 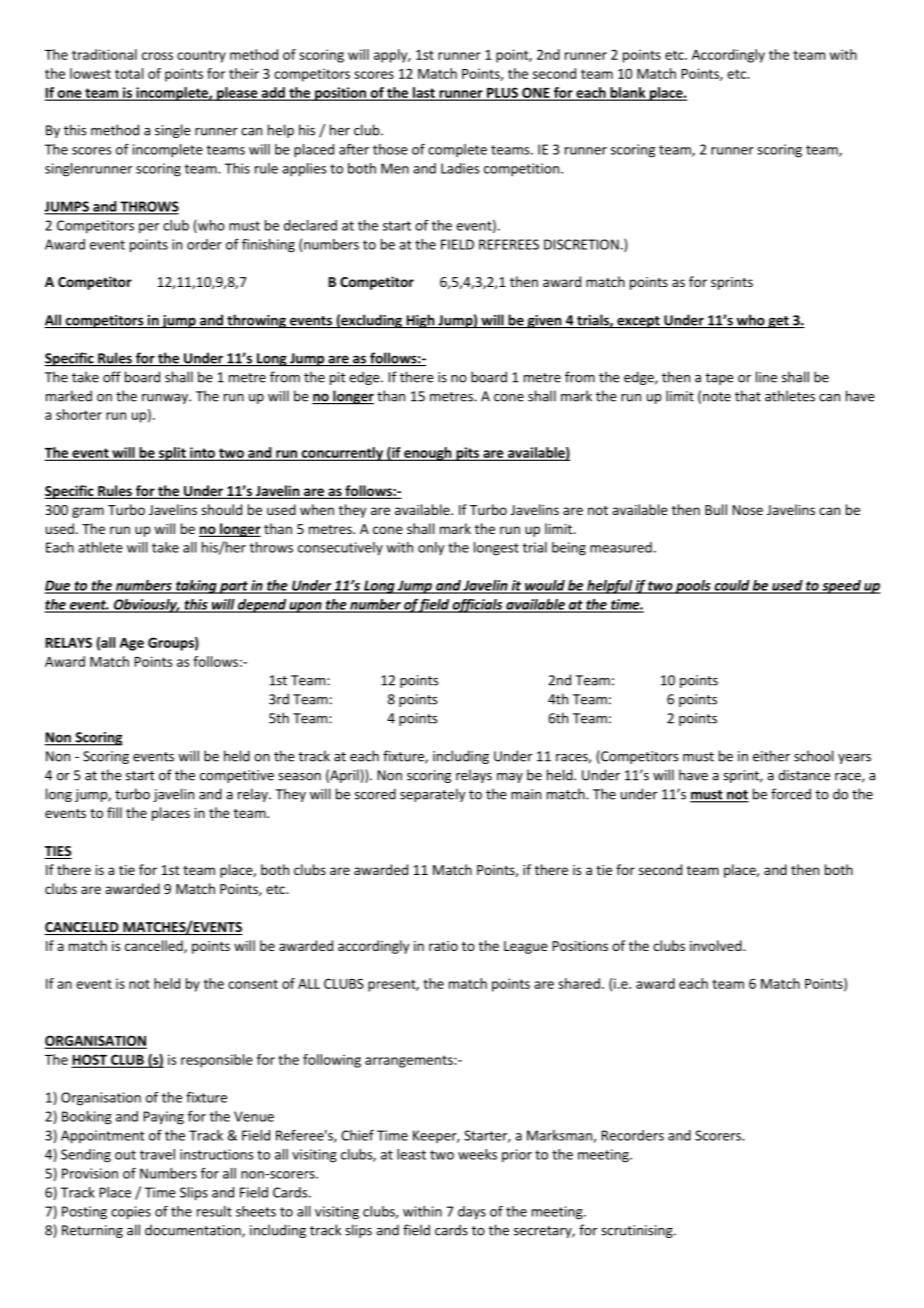 What do you see at coordinates (79, 414) in the screenshot?
I see `shorter` at bounding box center [79, 414].
